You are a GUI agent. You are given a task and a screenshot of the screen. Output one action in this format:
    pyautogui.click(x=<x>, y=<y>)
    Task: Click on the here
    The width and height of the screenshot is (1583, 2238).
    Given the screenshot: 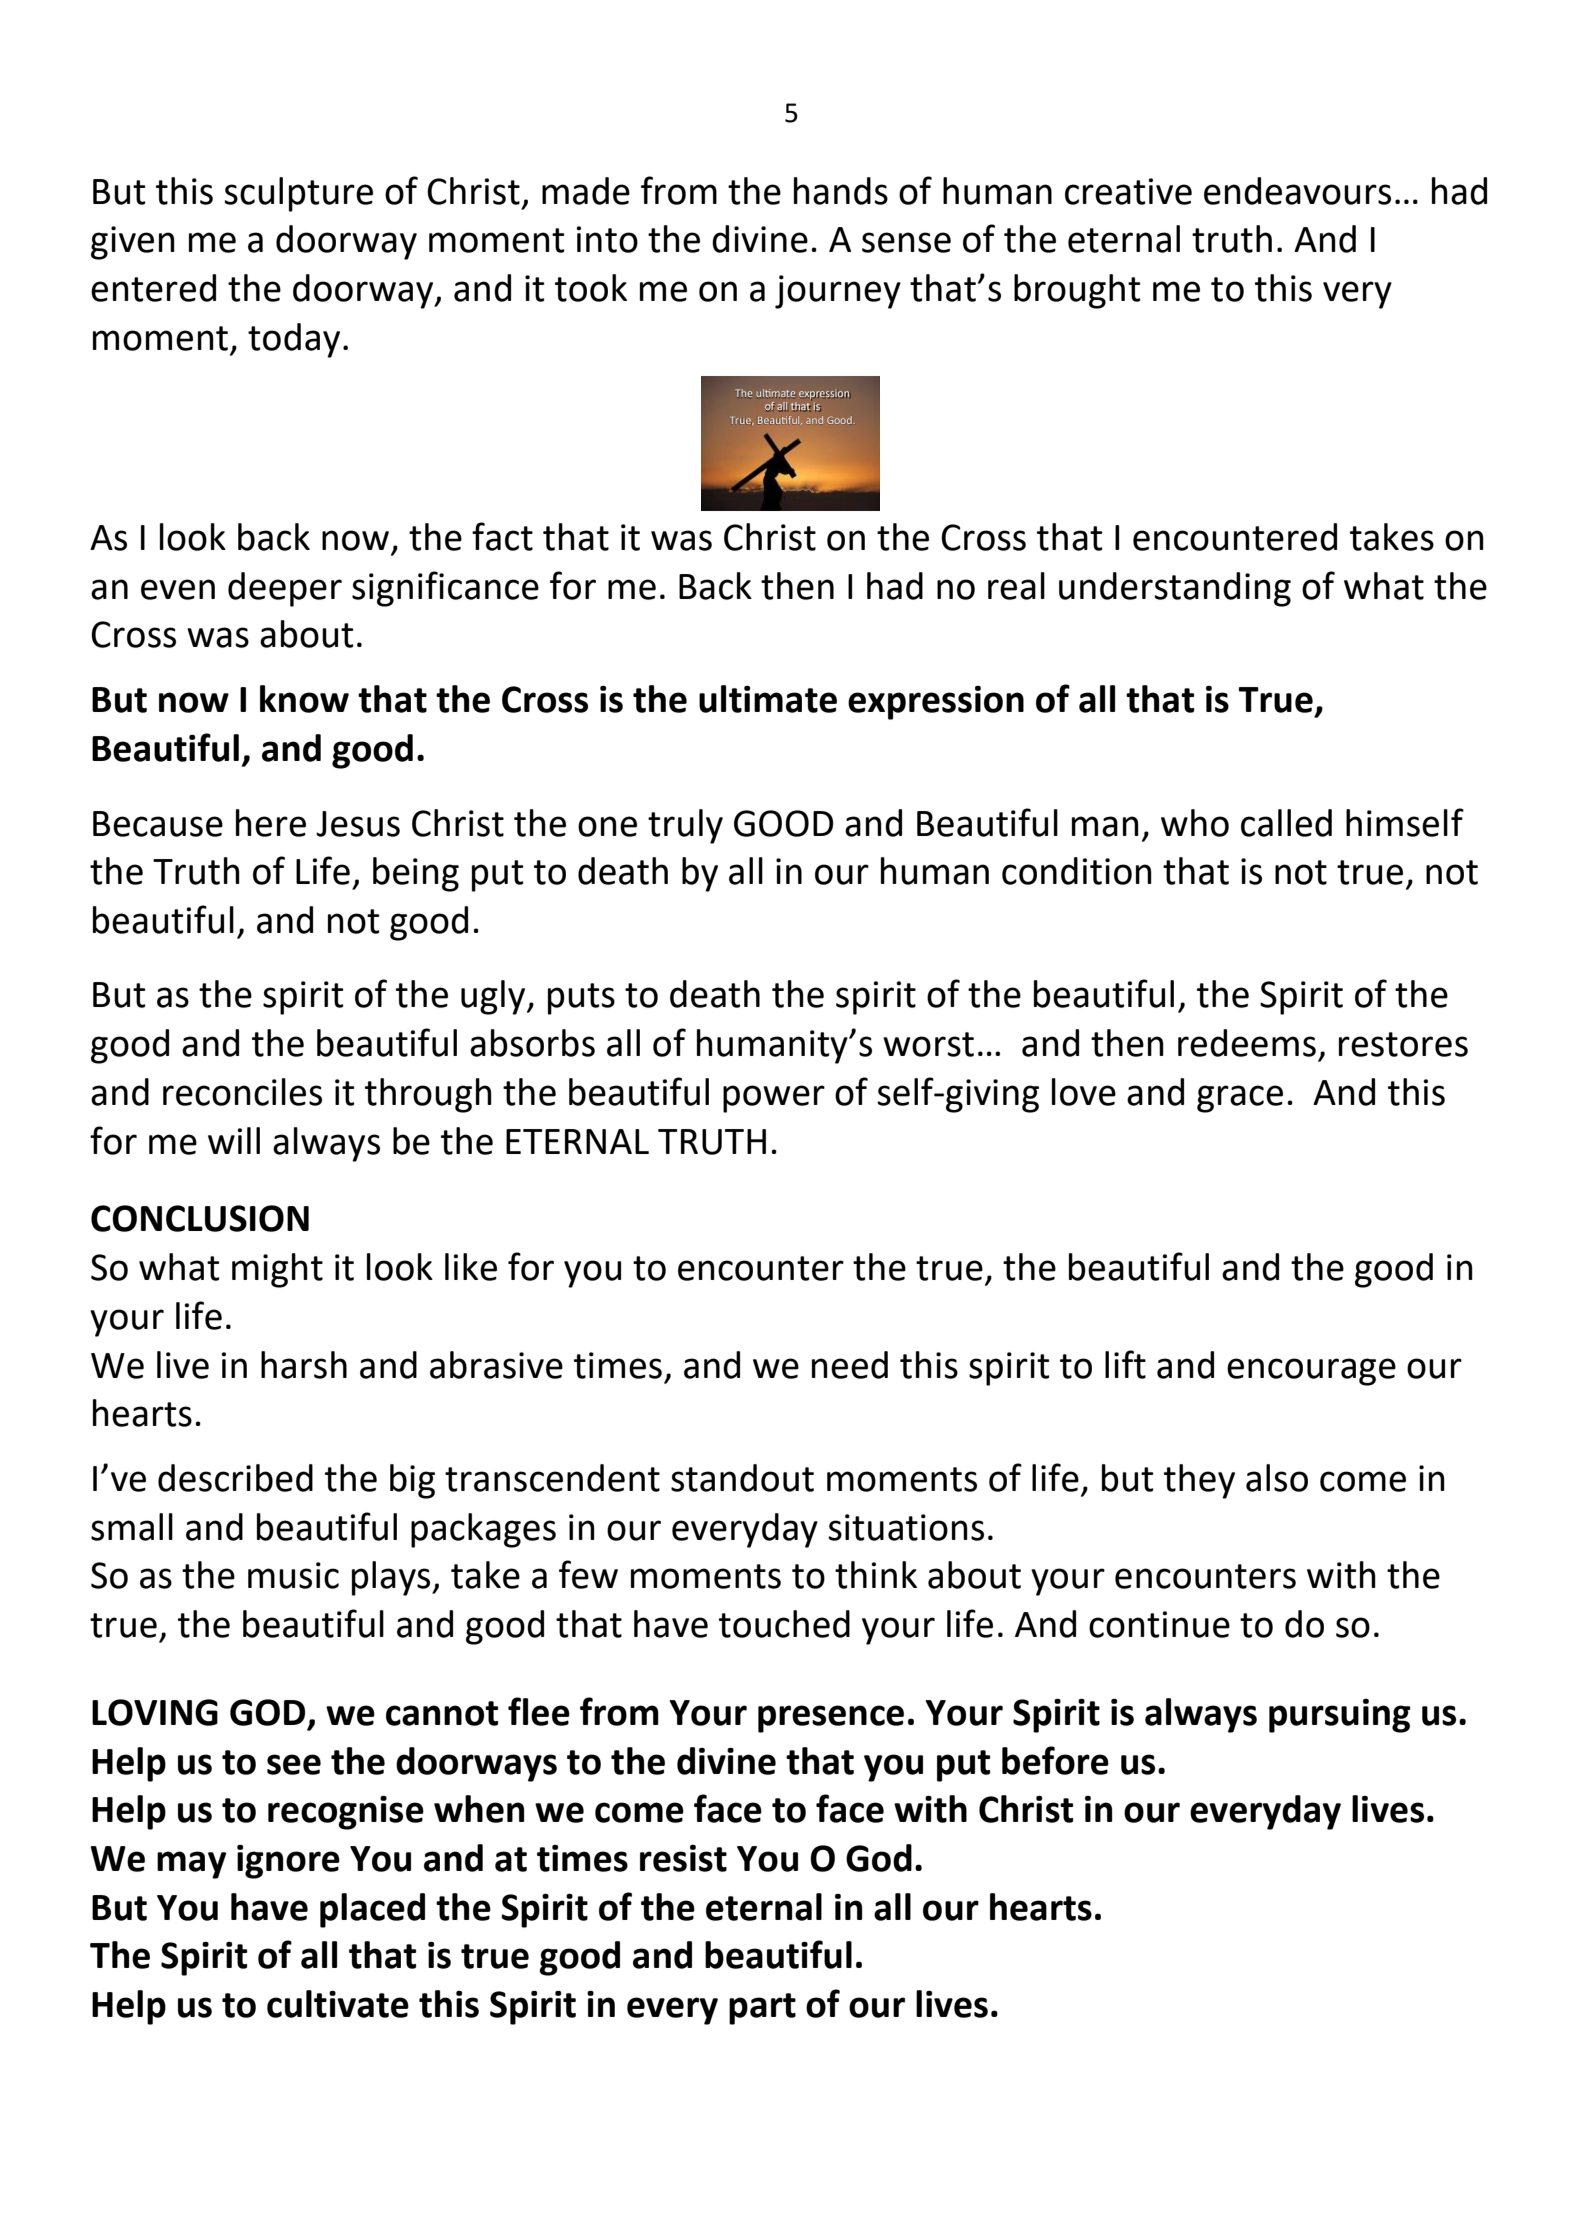 What is the action you would take?
    pyautogui.click(x=271, y=823)
